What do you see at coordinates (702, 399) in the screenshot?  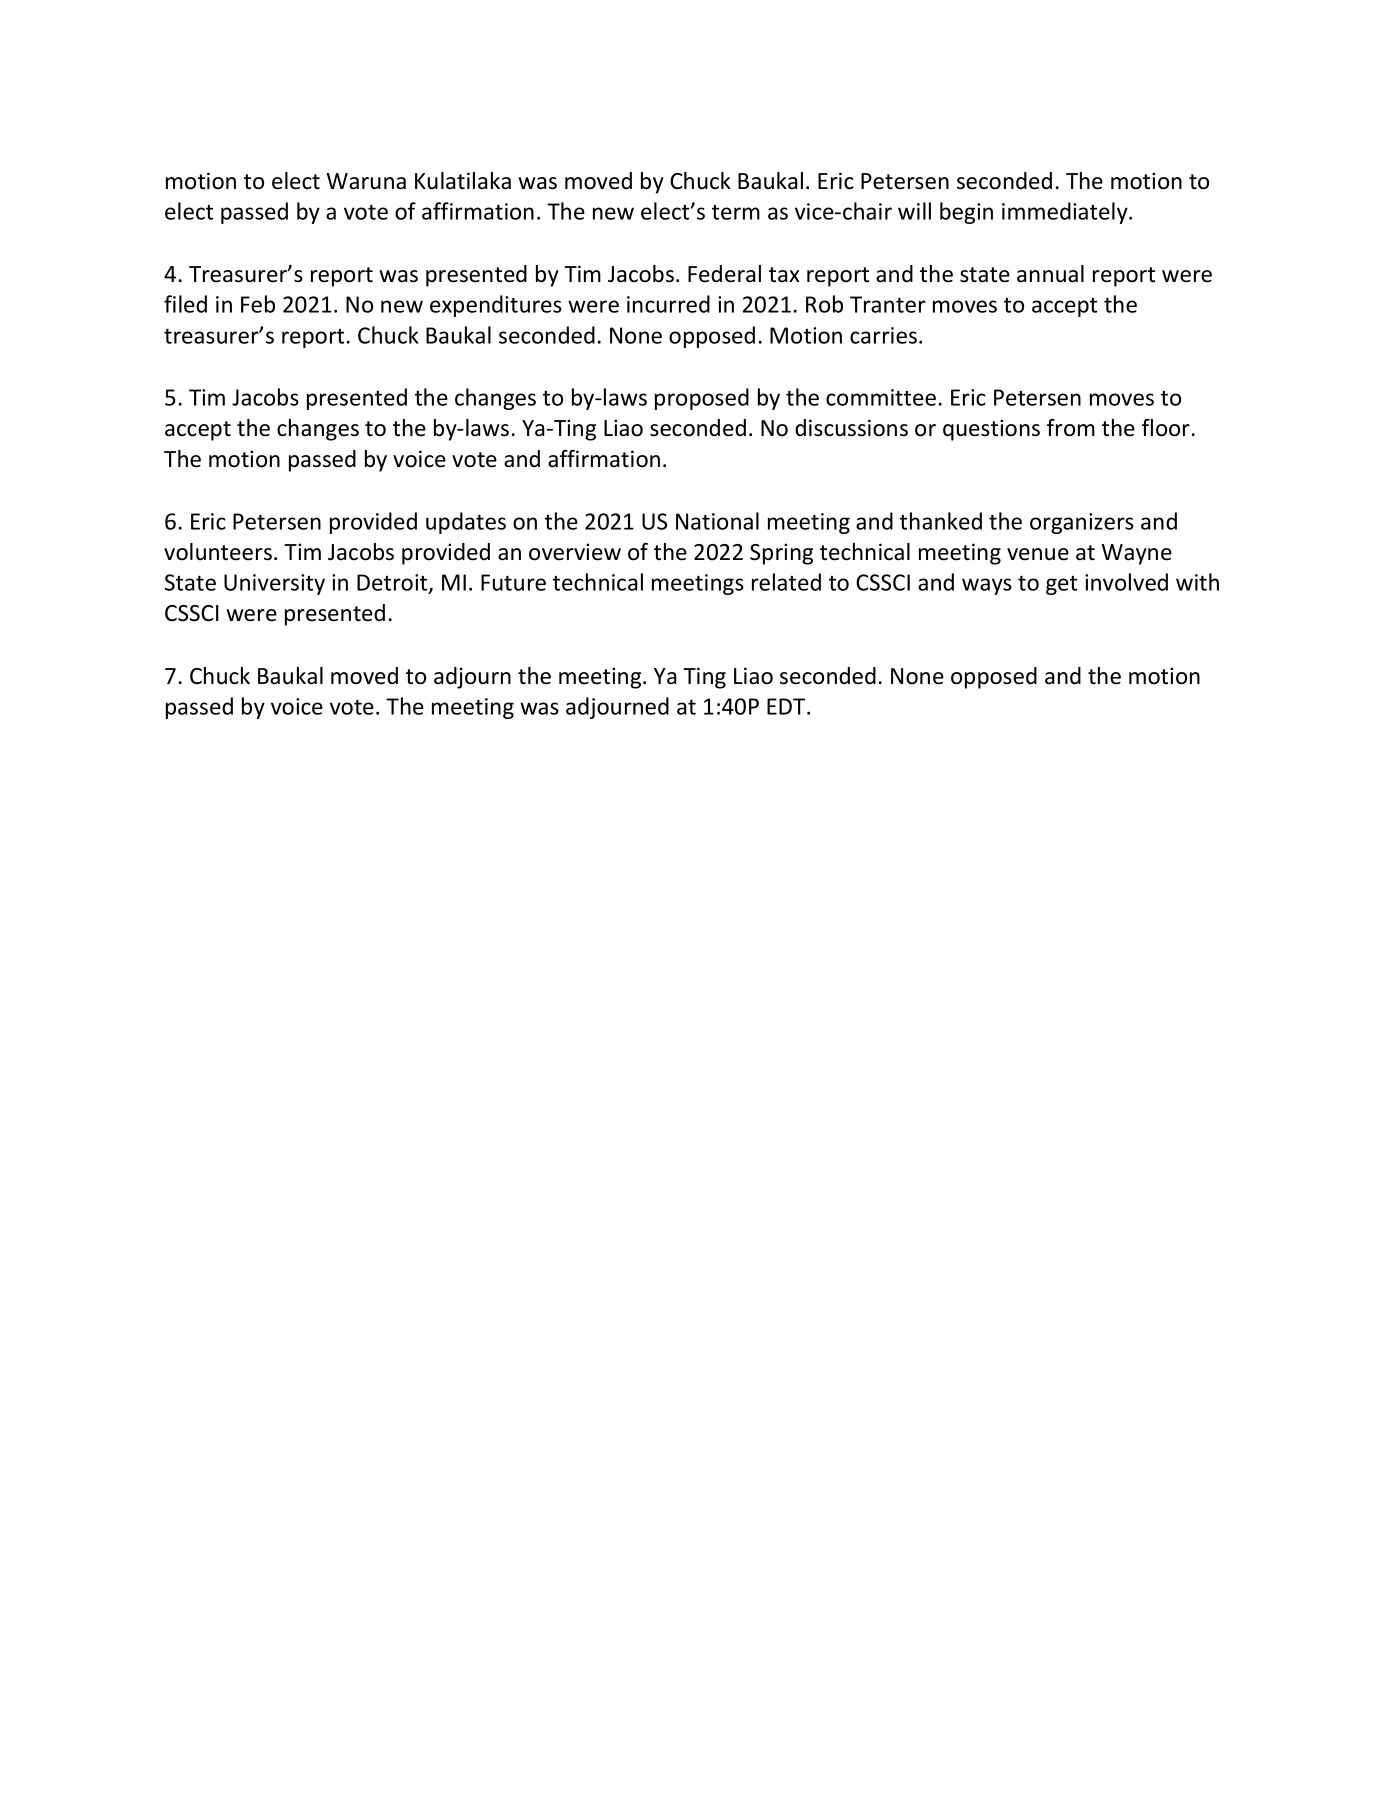 I see `proposed` at bounding box center [702, 399].
